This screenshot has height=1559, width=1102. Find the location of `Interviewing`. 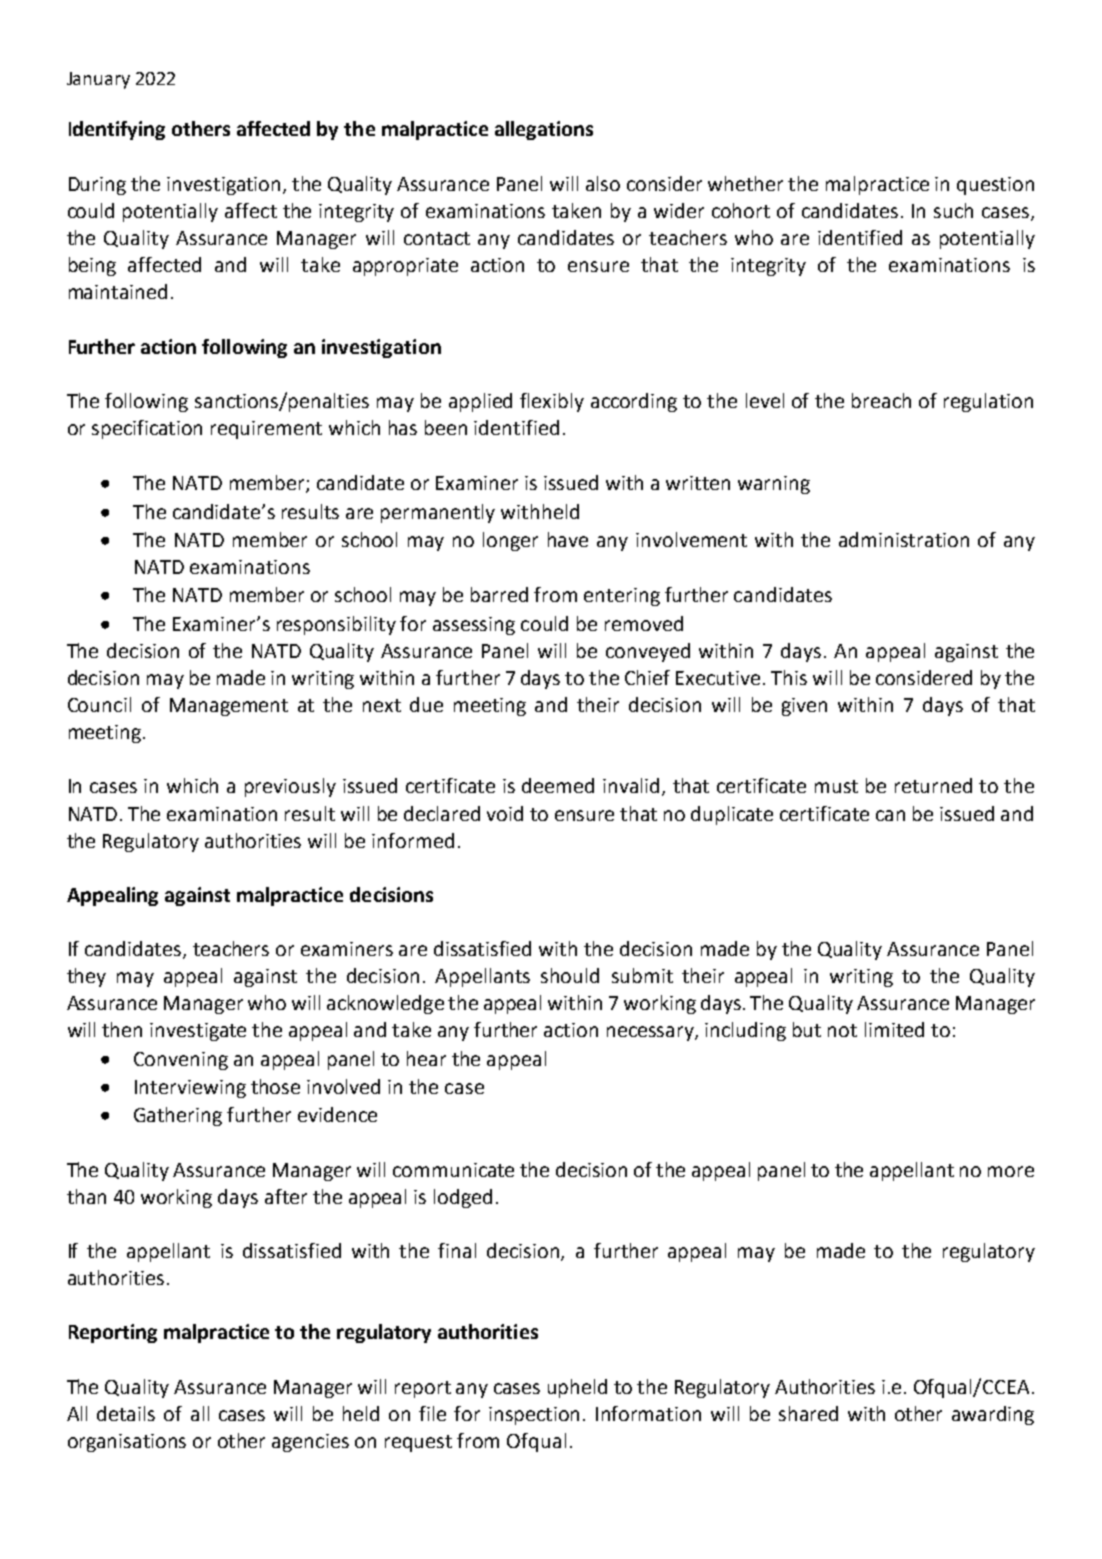

Interviewing is located at coordinates (190, 1089).
